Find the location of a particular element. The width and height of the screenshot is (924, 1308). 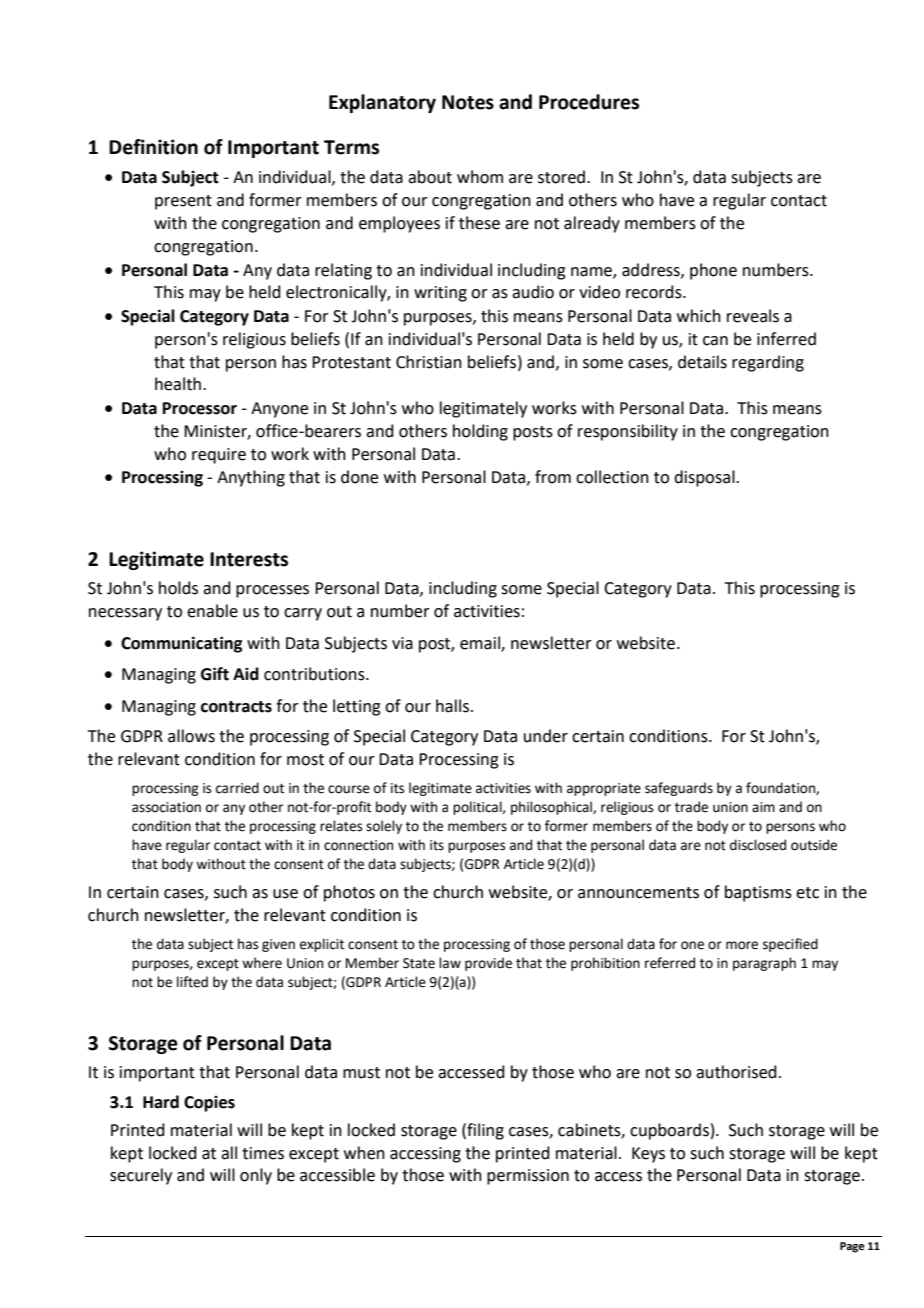

holding is located at coordinates (480, 432).
